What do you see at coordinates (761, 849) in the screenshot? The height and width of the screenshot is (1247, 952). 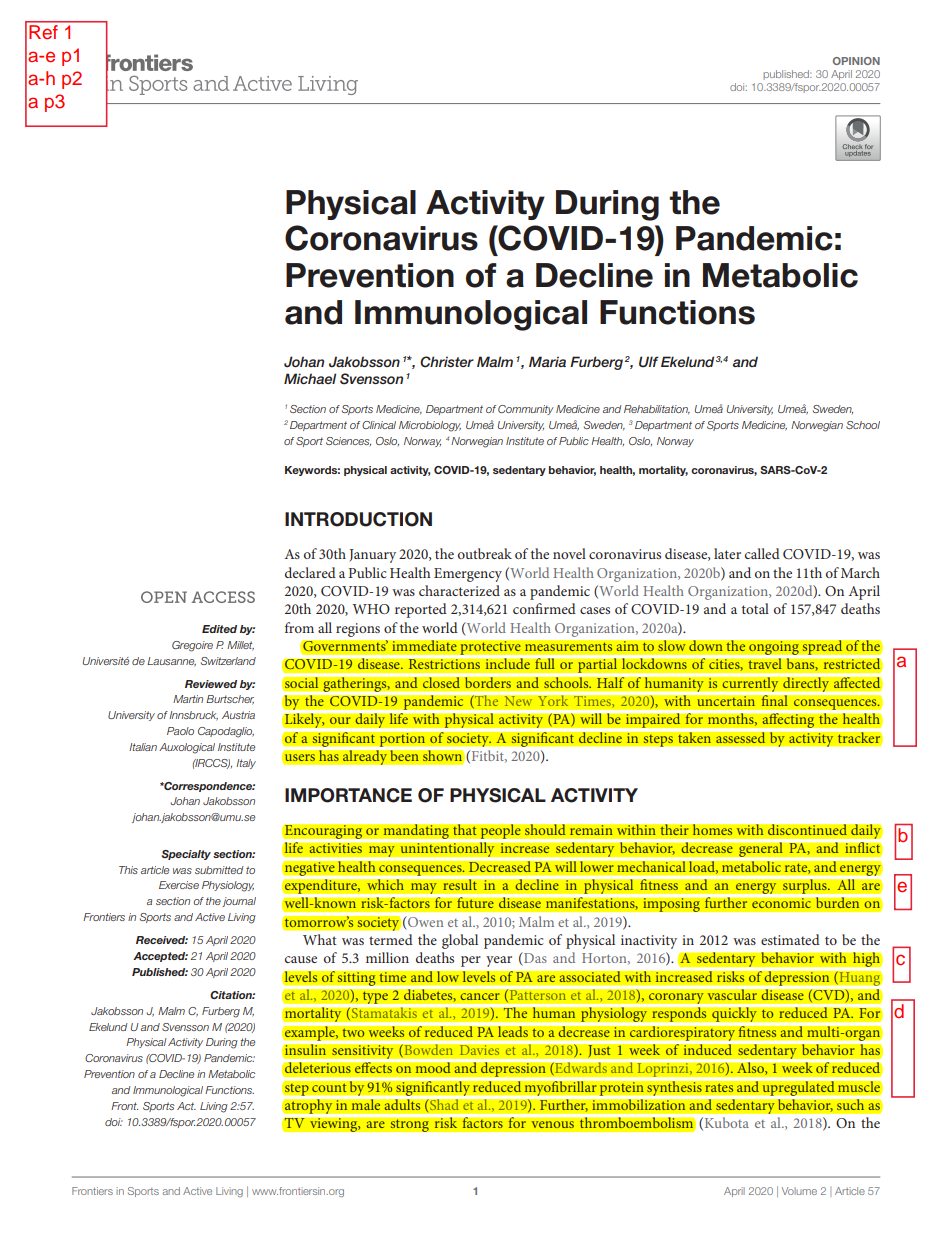 I see `general` at bounding box center [761, 849].
